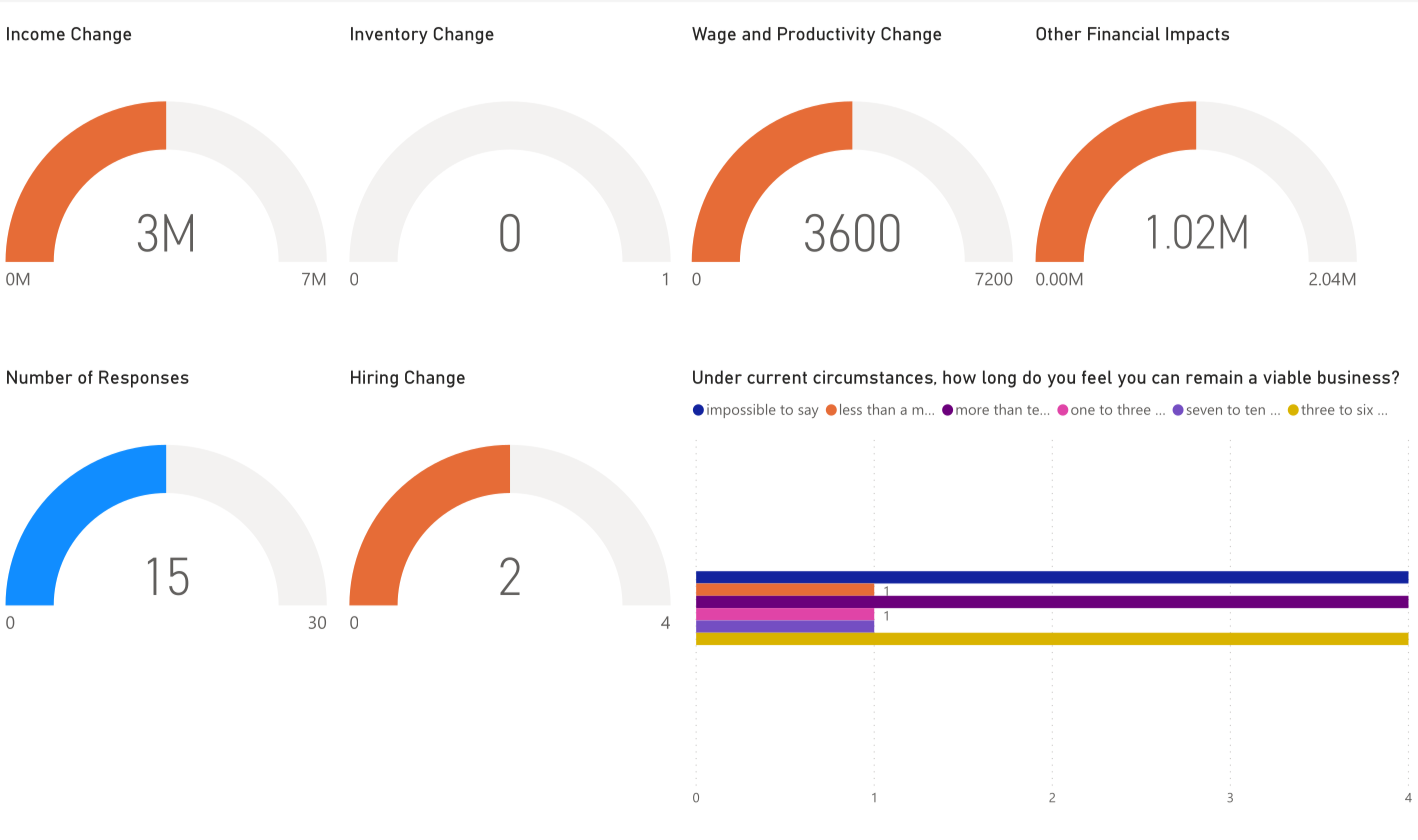  Describe the element at coordinates (144, 379) in the image. I see `Responses` at that location.
